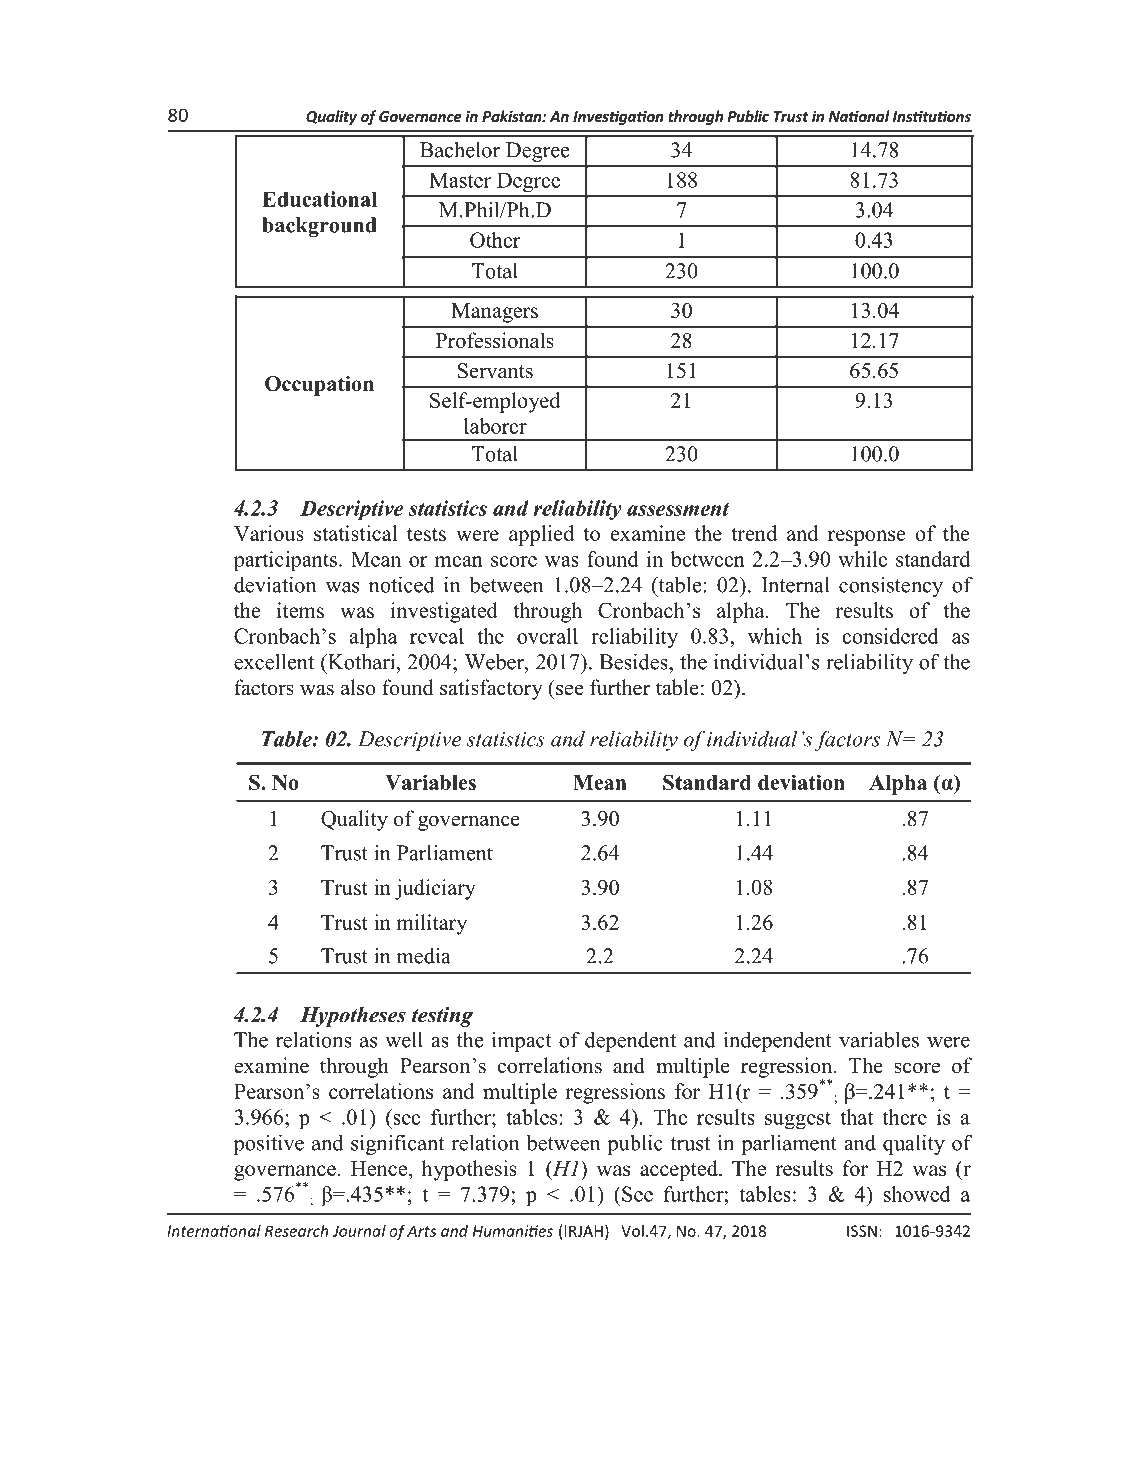 This screenshot has height=1474, width=1139. I want to click on Investigation, so click(618, 117).
